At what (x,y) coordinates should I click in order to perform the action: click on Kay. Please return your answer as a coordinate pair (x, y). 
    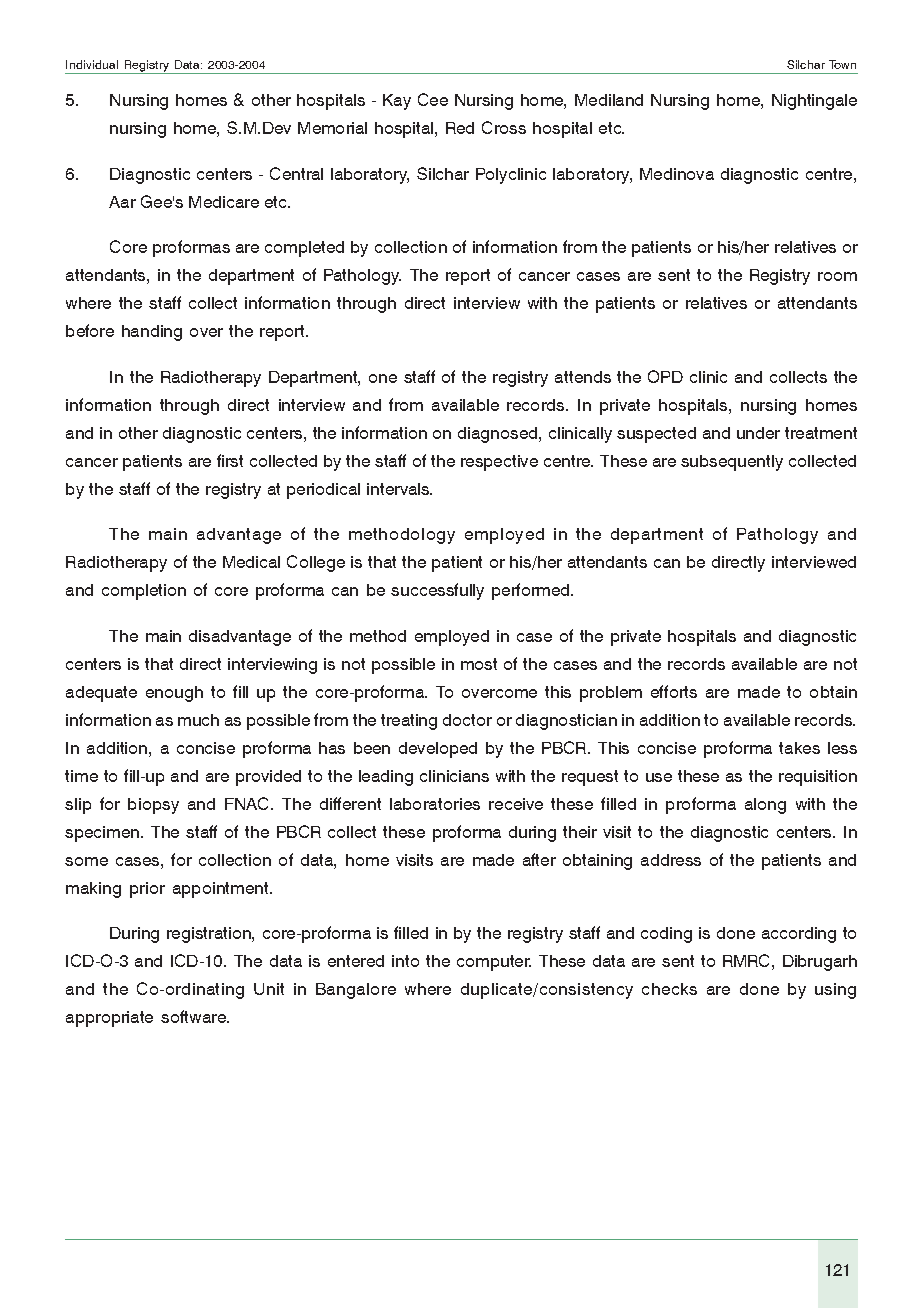
    Looking at the image, I should click on (397, 102).
